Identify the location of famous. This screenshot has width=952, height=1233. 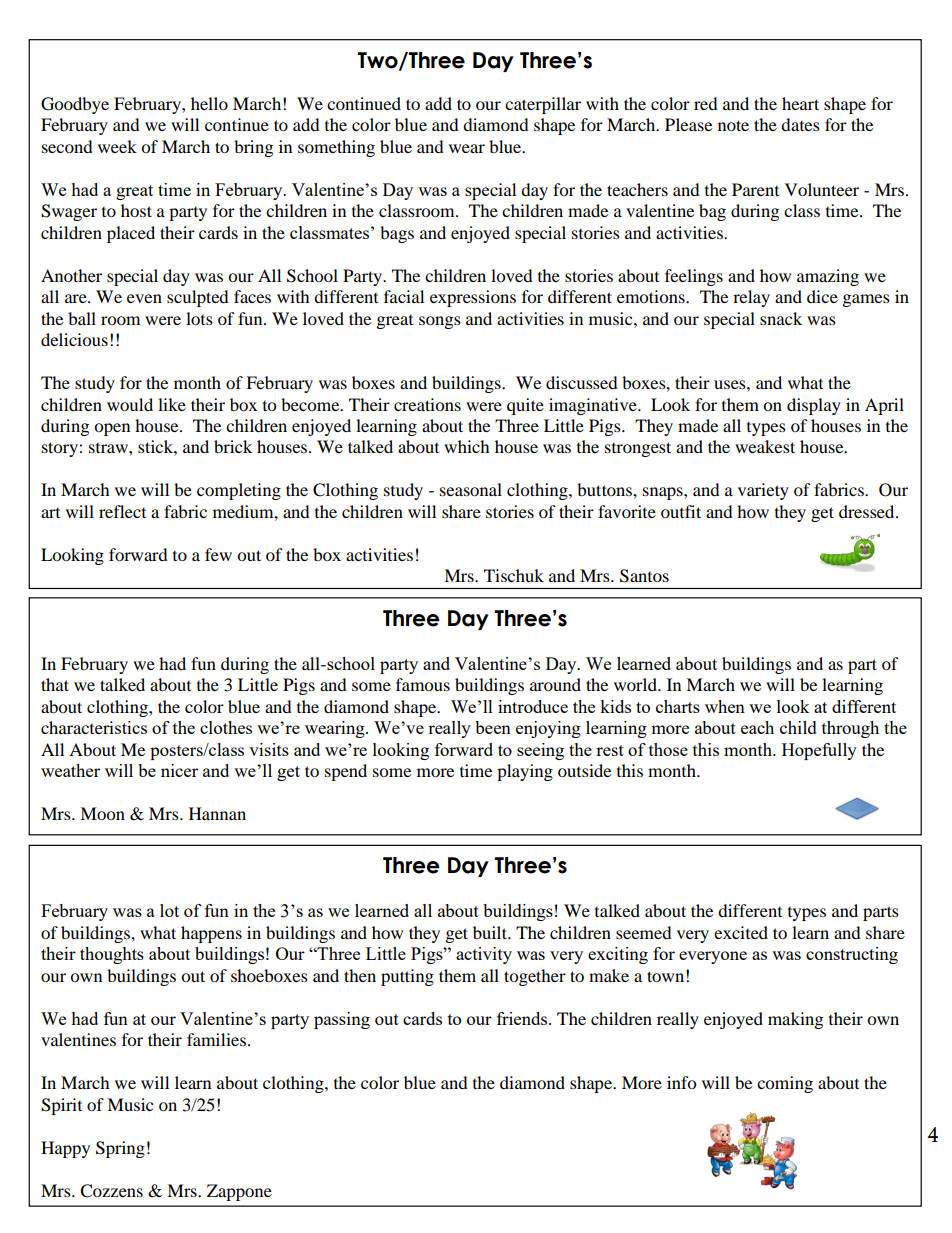
(423, 684).
